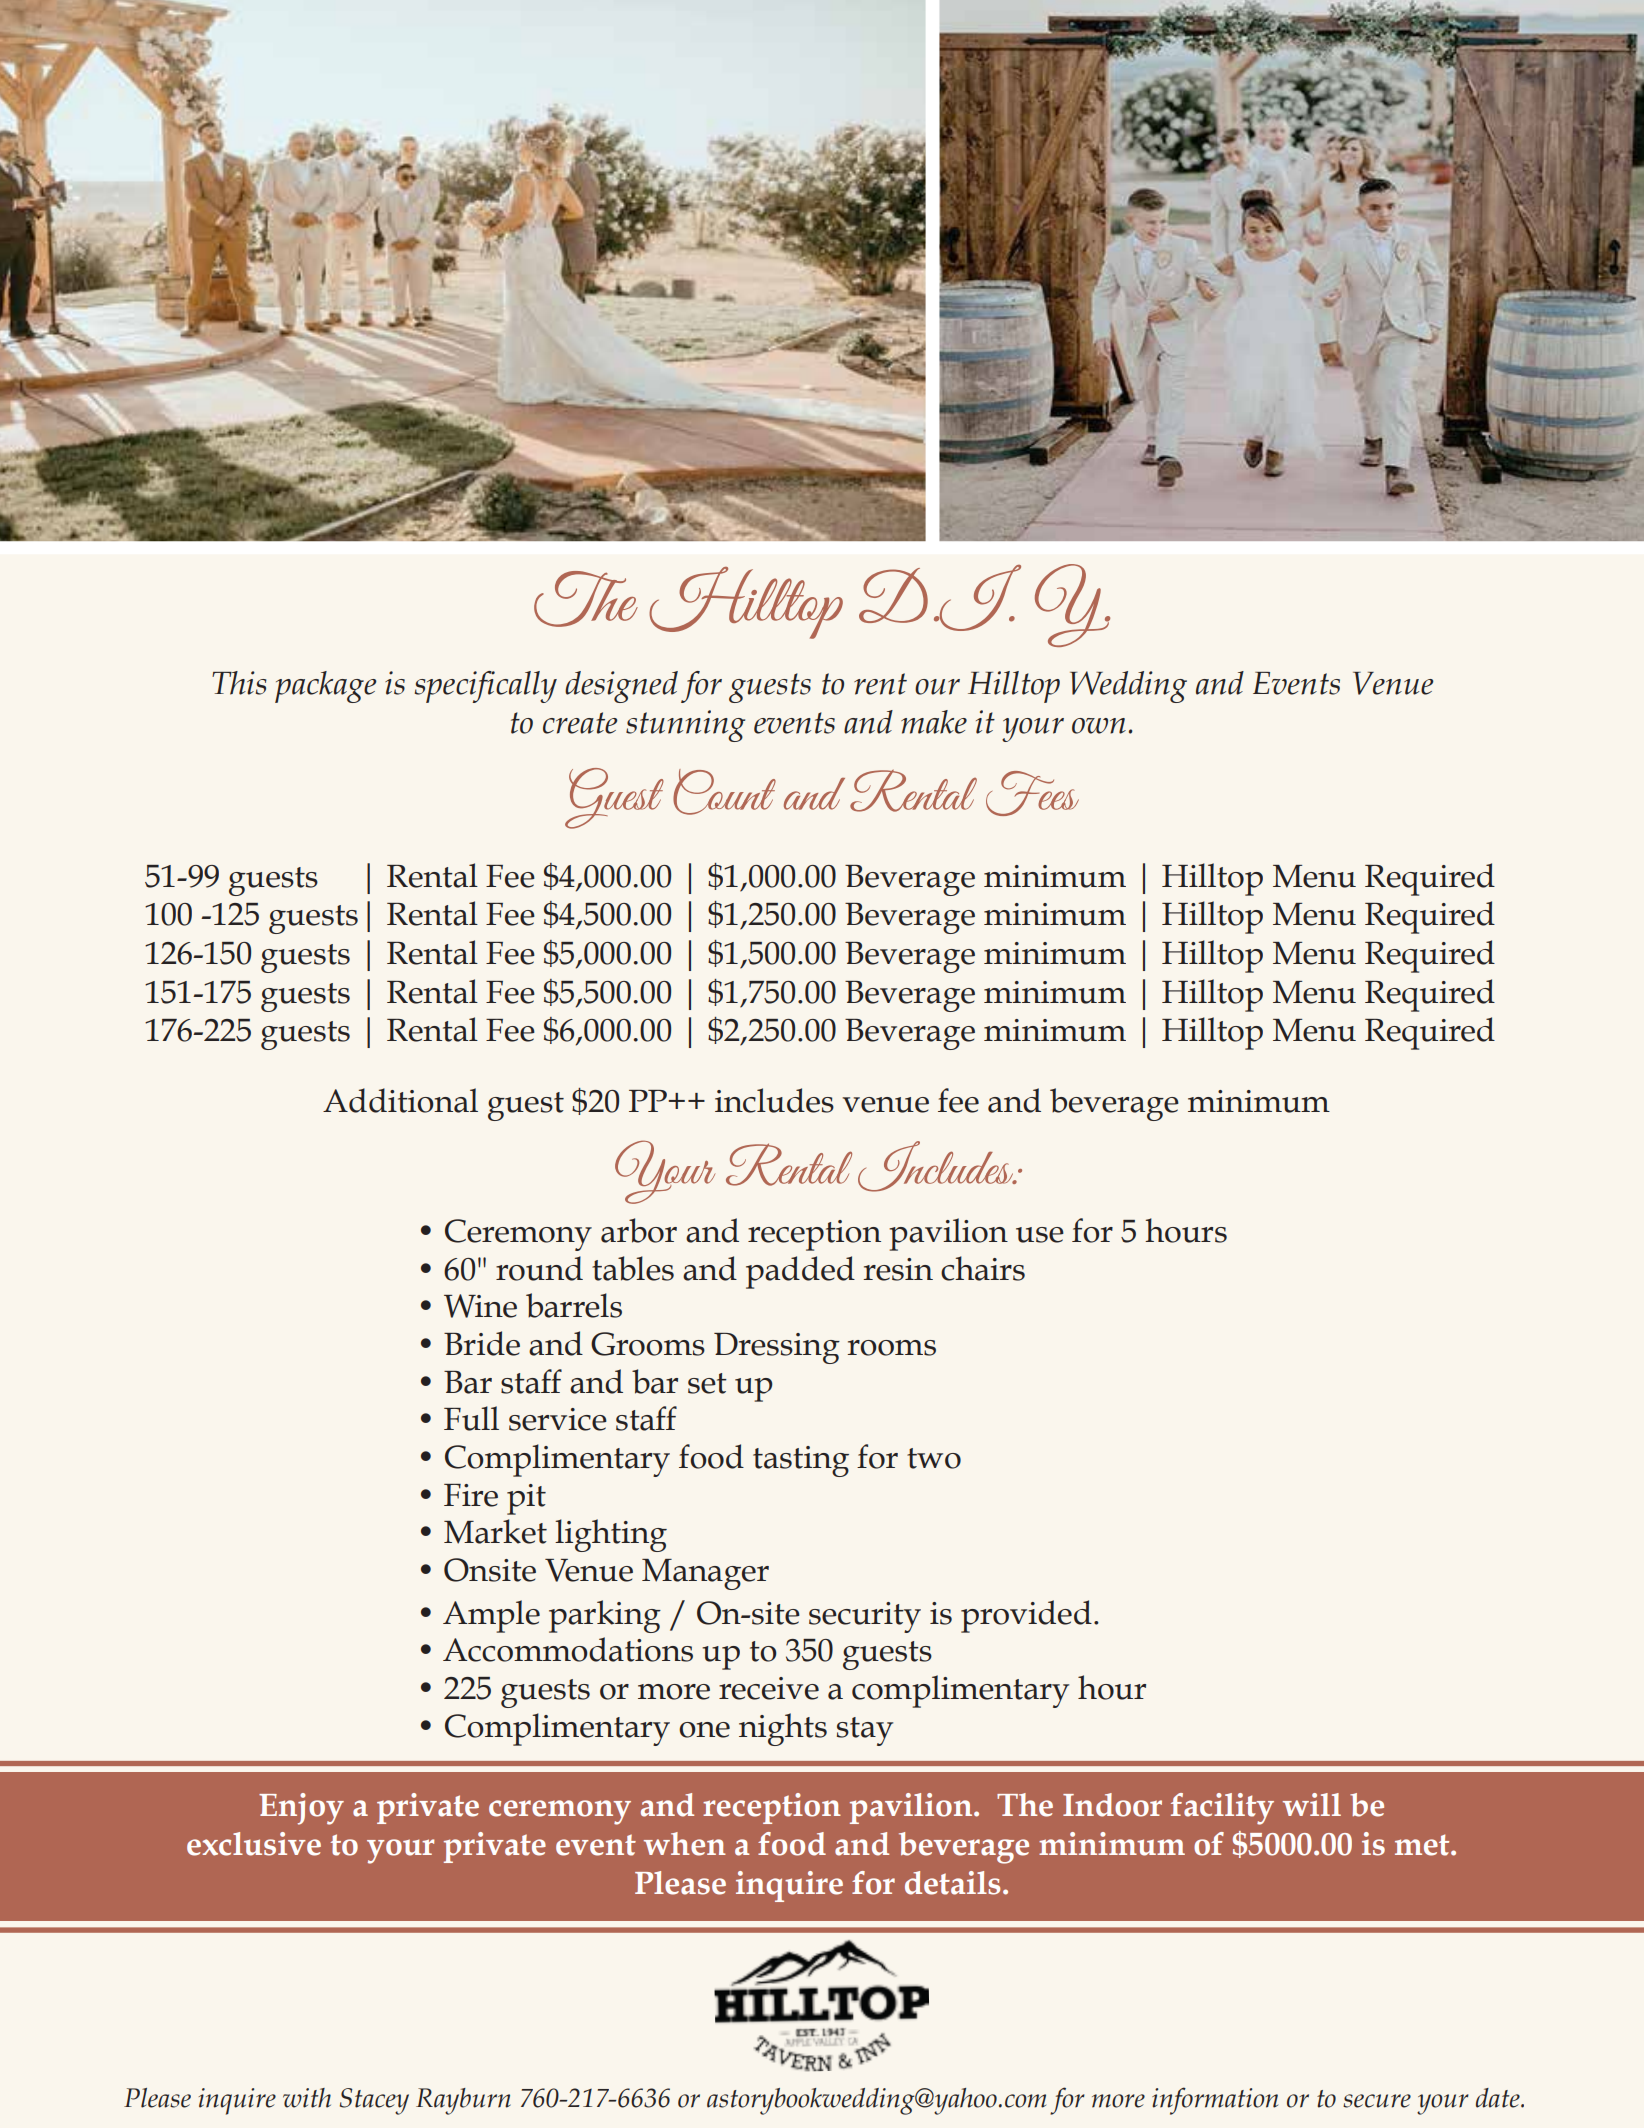 This page has height=2128, width=1644. What do you see at coordinates (374, 2101) in the page?
I see `Stacey` at bounding box center [374, 2101].
